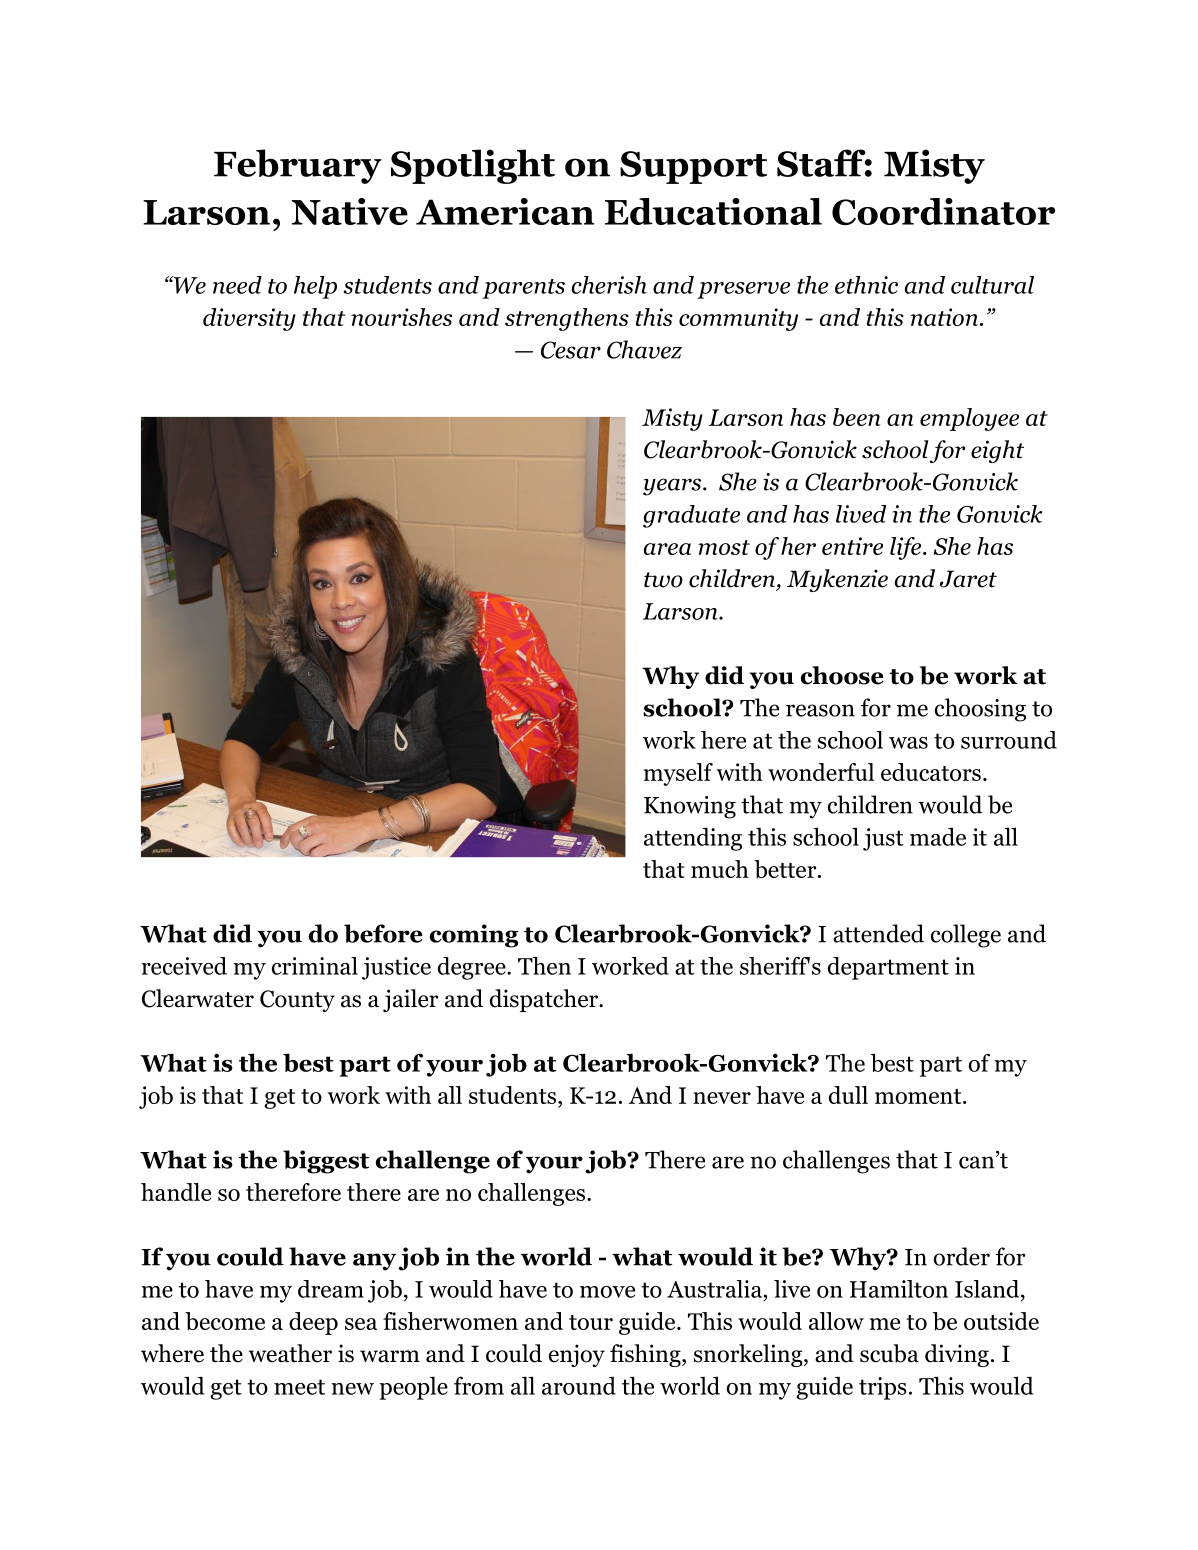 This document has height=1550, width=1198. What do you see at coordinates (290, 1353) in the document?
I see `weather` at bounding box center [290, 1353].
